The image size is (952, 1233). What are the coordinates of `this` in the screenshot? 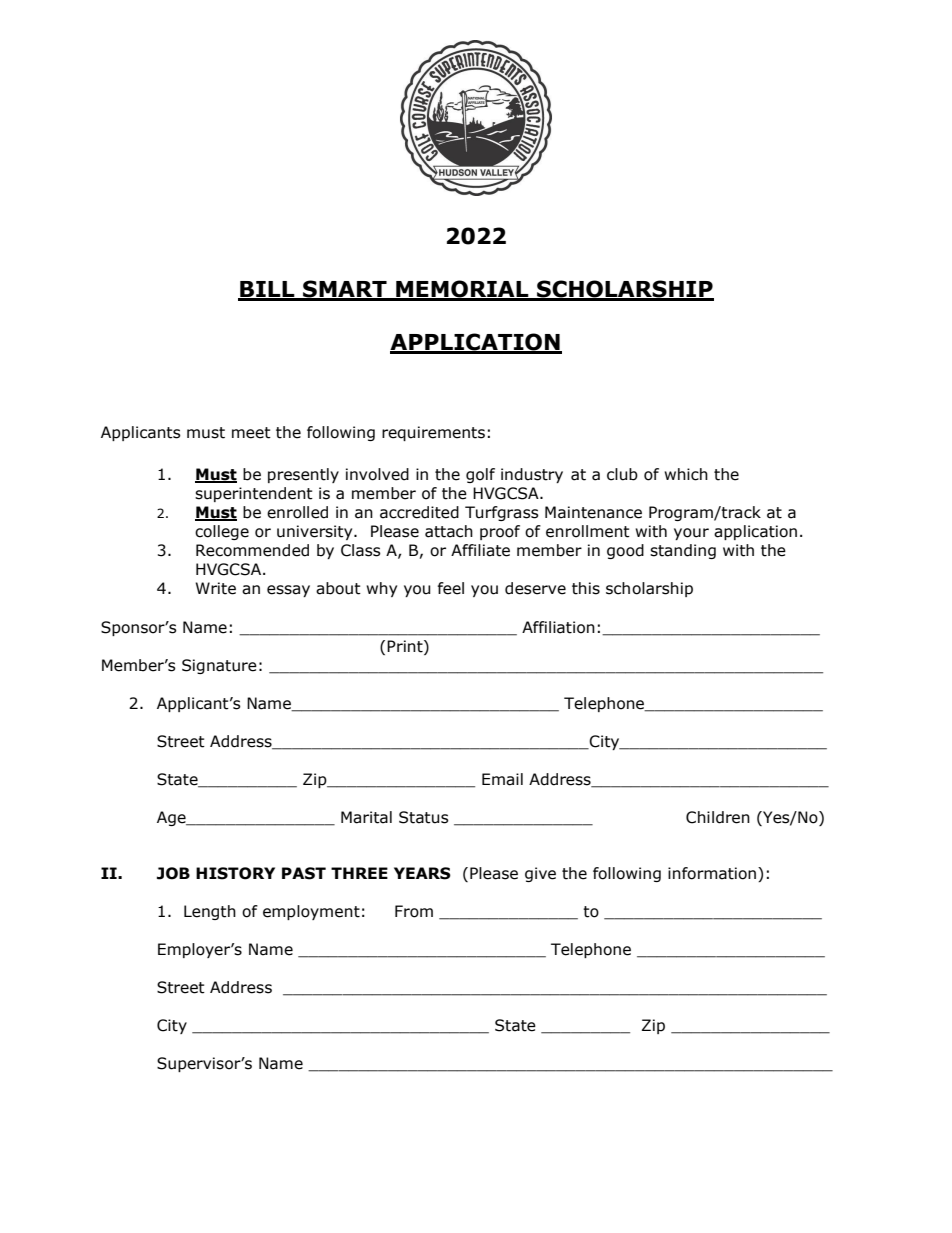 It's located at (586, 588).
